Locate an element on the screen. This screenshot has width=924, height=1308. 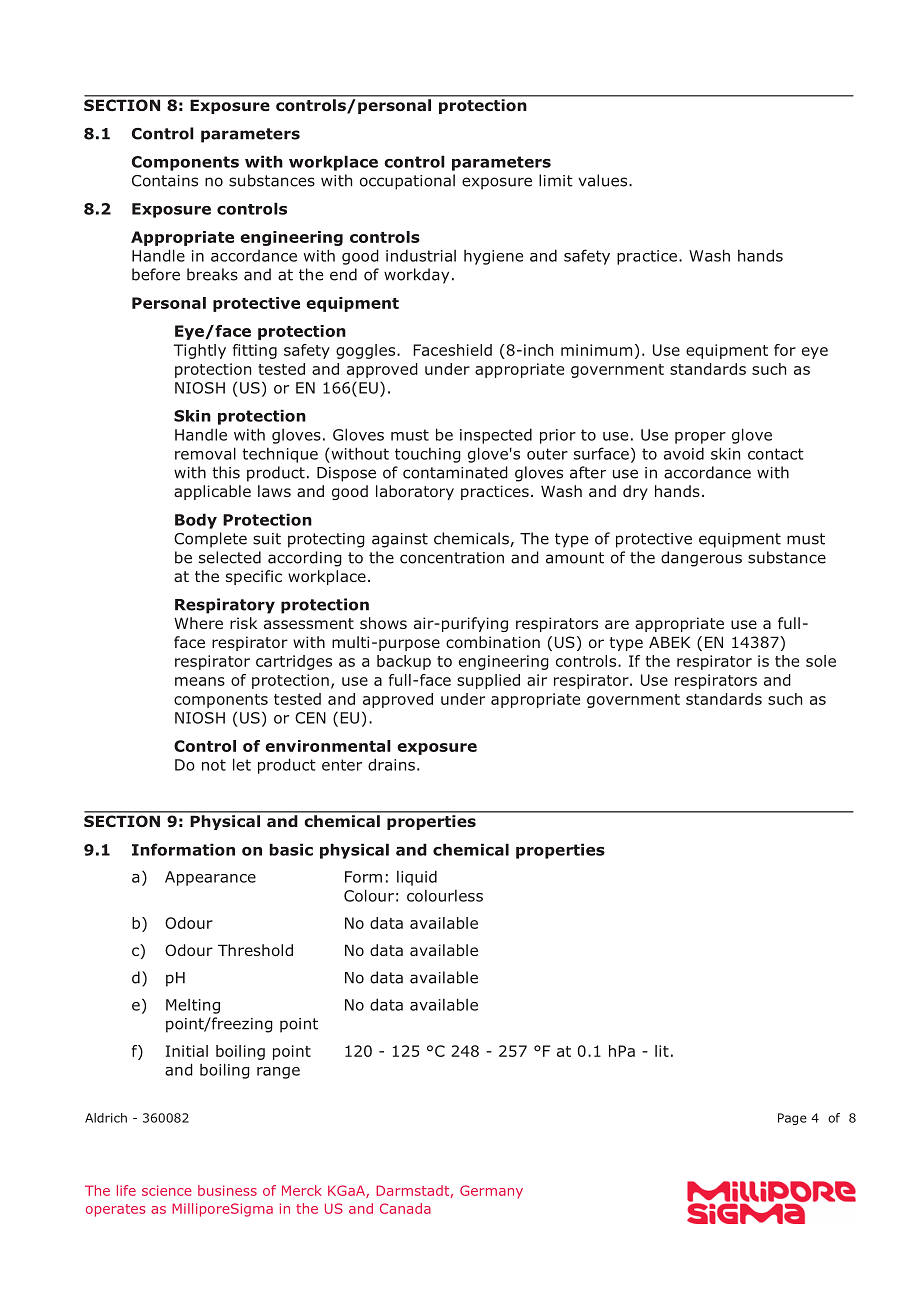
supplied is located at coordinates (488, 681).
